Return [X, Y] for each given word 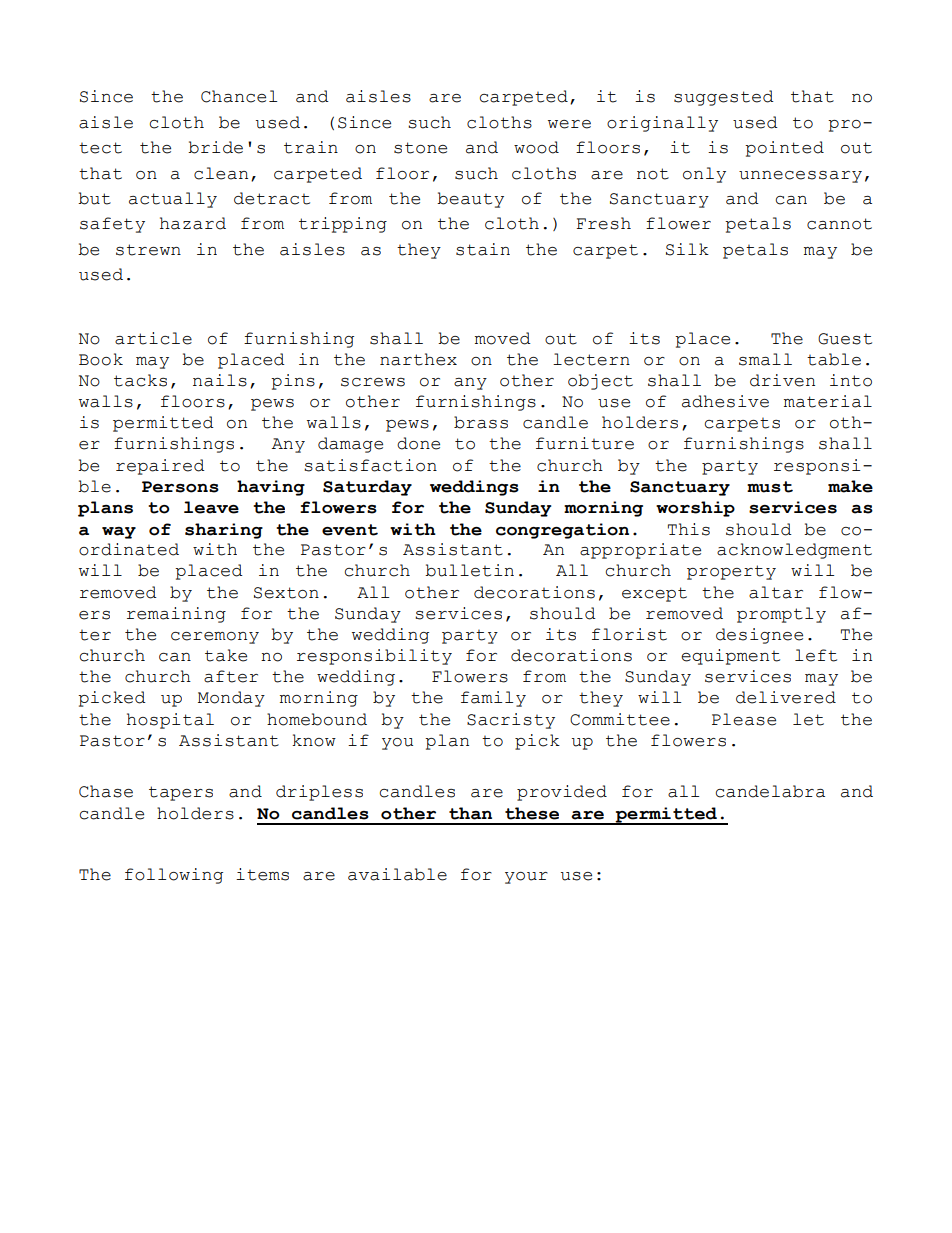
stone [420, 148]
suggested [724, 98]
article [153, 338]
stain [483, 249]
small [765, 359]
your [526, 878]
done [418, 443]
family [493, 699]
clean [221, 173]
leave [211, 507]
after [231, 676]
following [174, 876]
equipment [730, 657]
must [770, 487]
